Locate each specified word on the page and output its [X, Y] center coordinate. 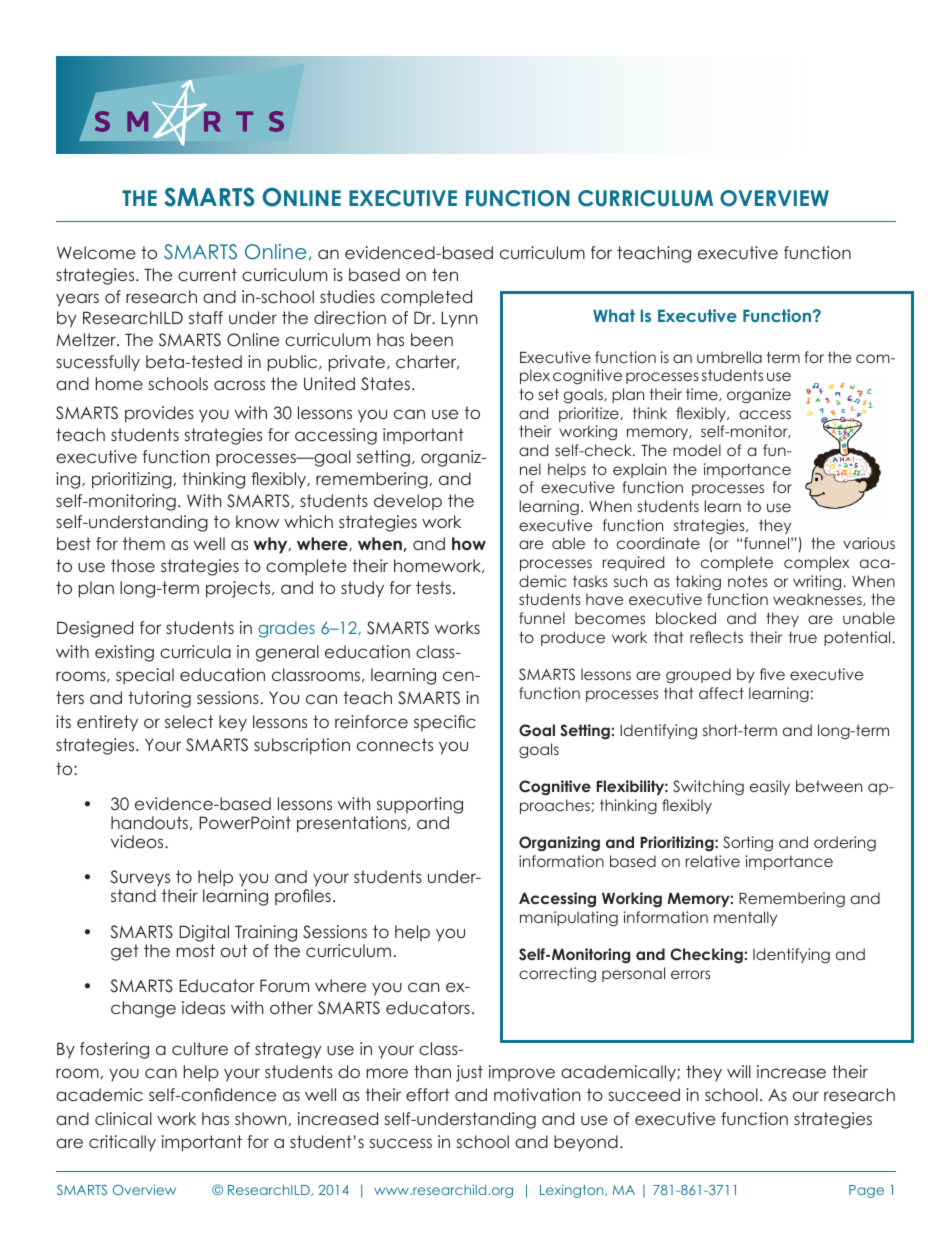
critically [122, 1143]
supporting [419, 807]
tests [433, 587]
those [133, 565]
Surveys [140, 880]
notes [748, 581]
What [614, 315]
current [207, 274]
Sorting [748, 843]
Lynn [459, 319]
